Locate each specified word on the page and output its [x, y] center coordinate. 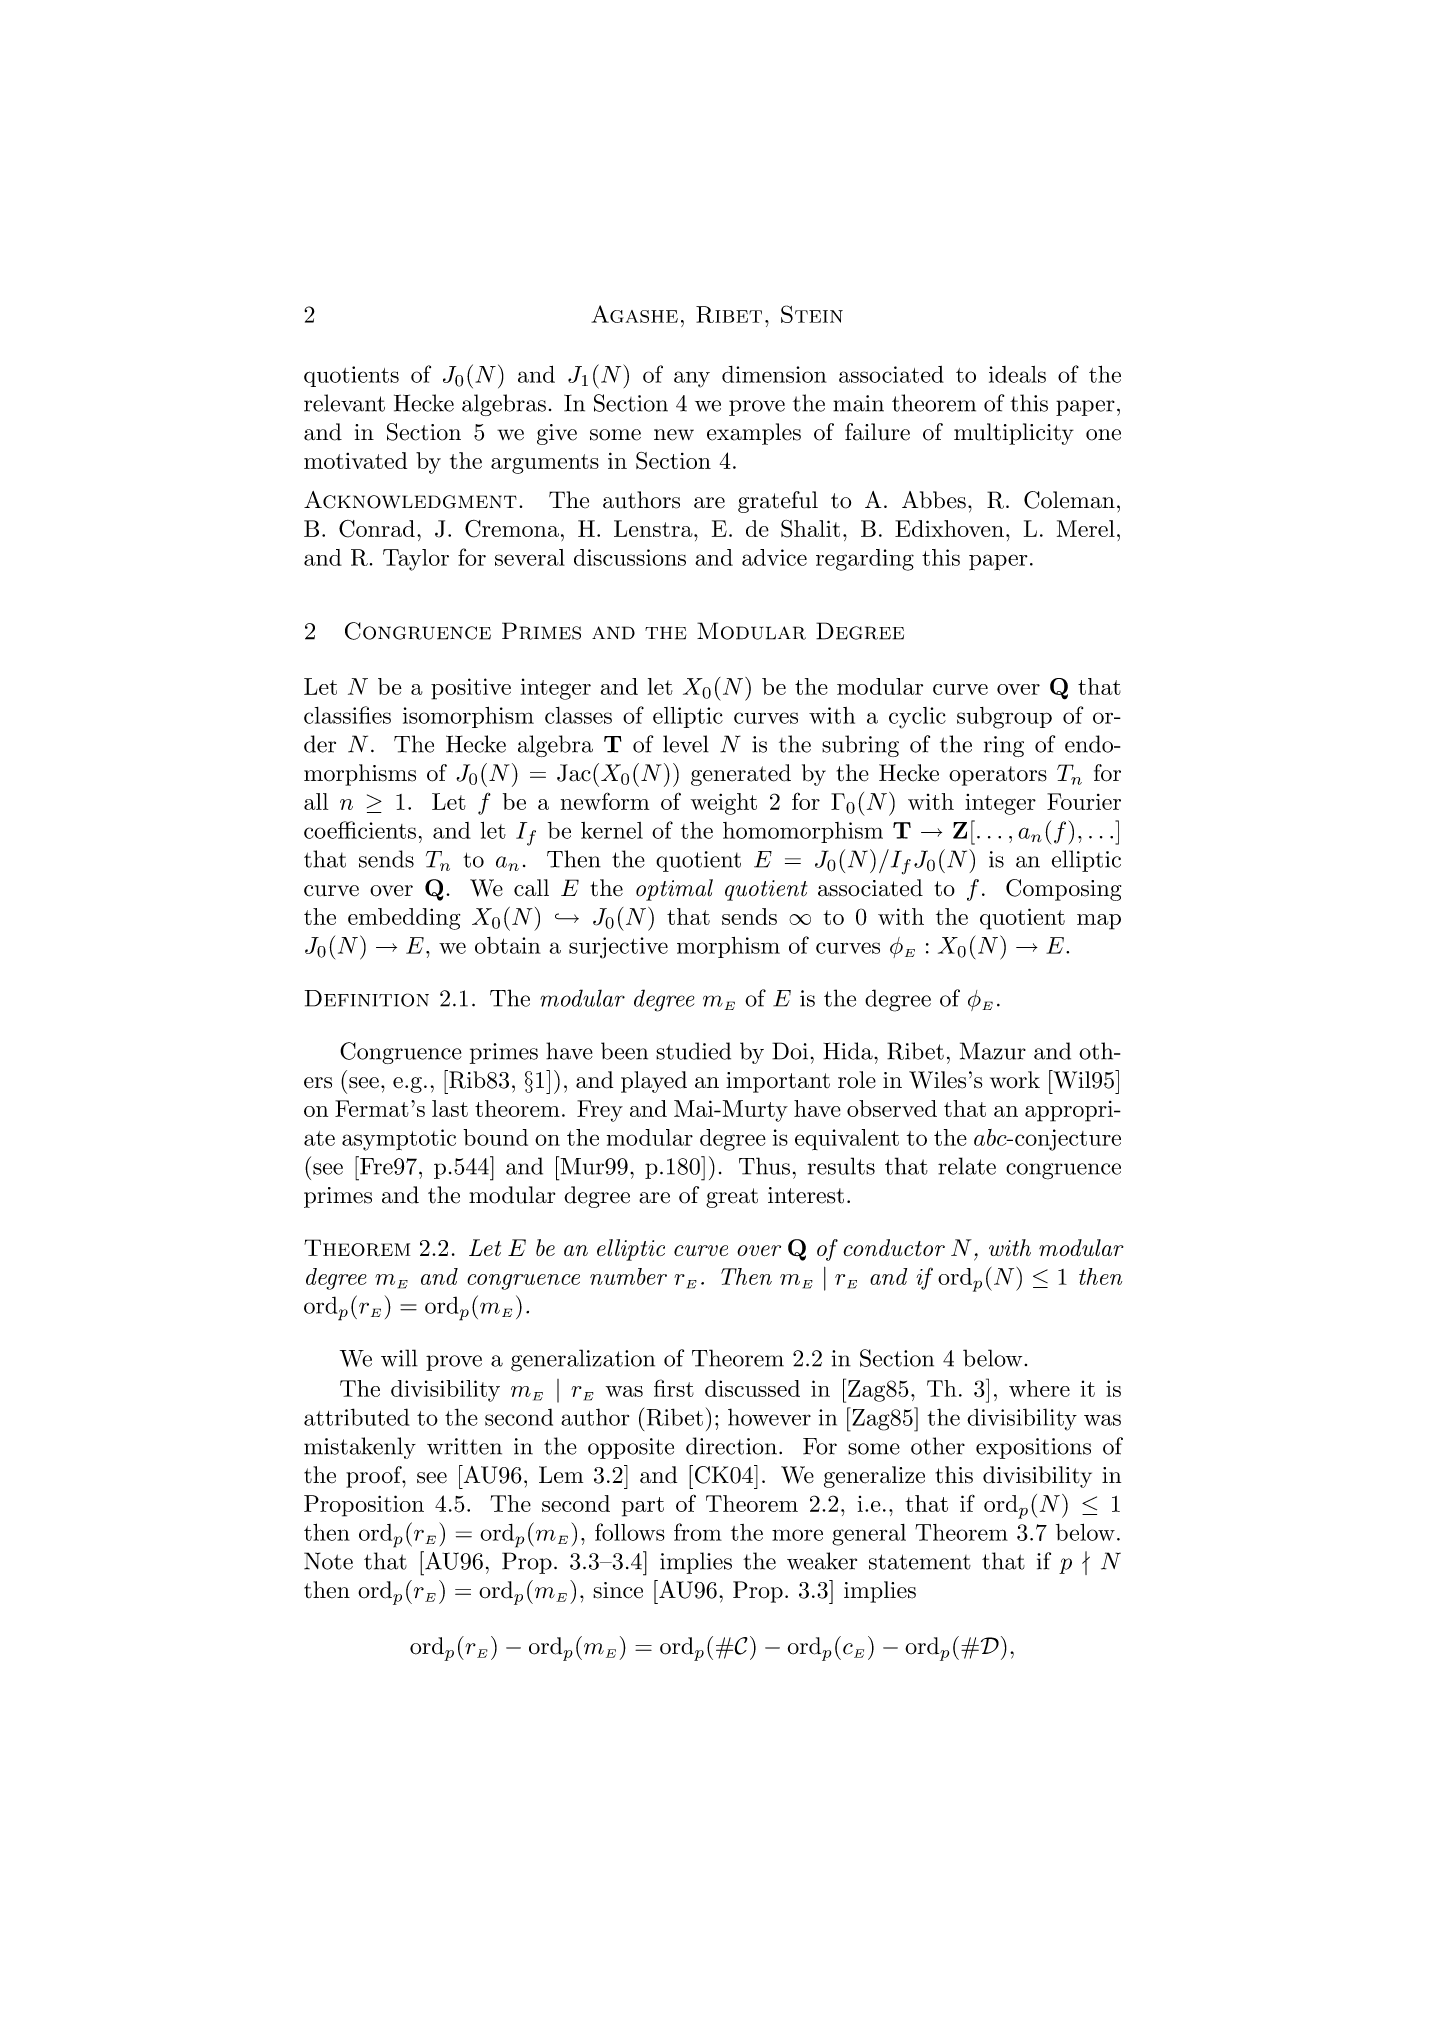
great [732, 1198]
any [692, 379]
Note [328, 1561]
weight [724, 804]
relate [967, 1166]
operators [998, 776]
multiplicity [1014, 434]
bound [495, 1137]
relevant [344, 403]
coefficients [360, 830]
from [698, 1532]
